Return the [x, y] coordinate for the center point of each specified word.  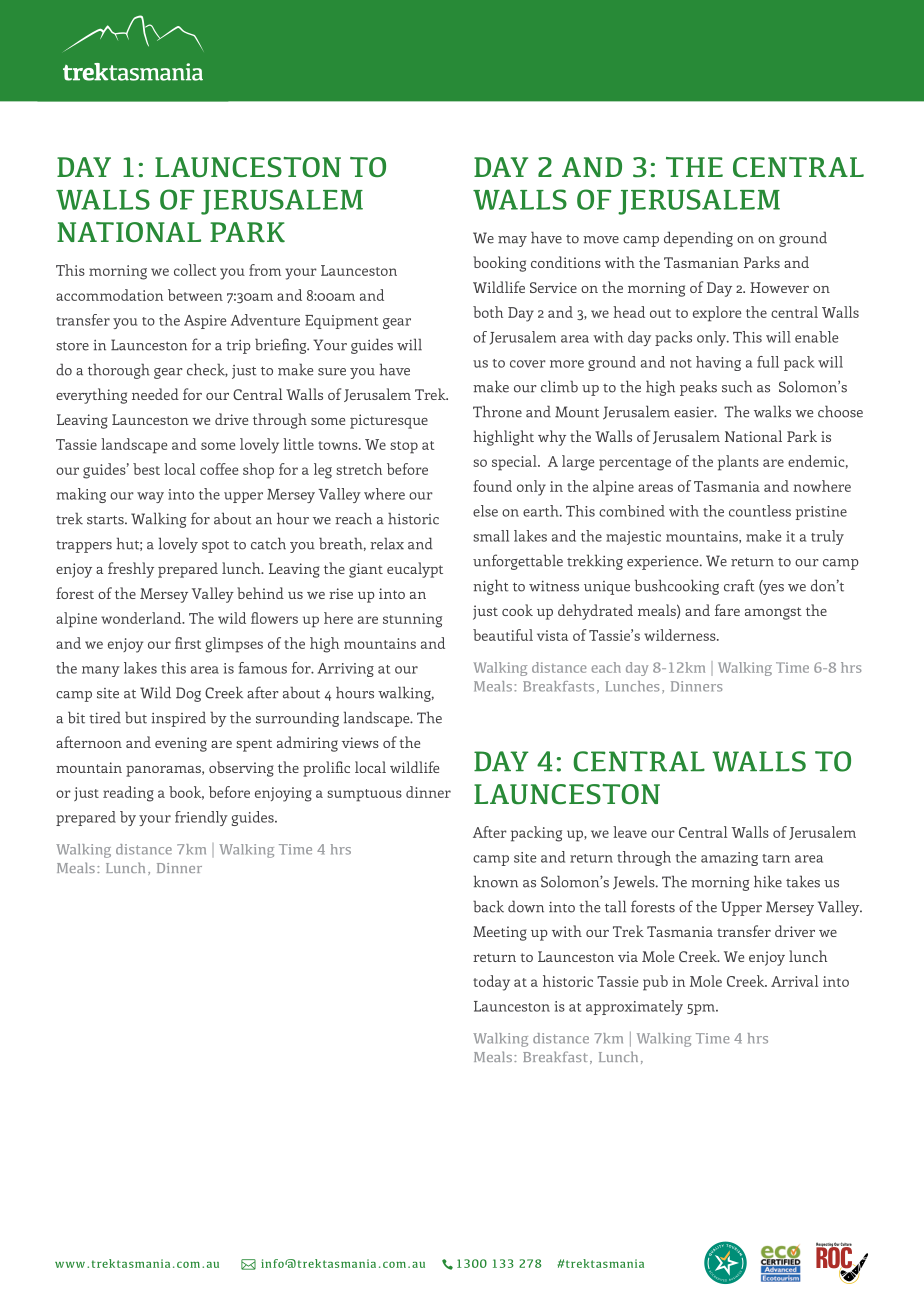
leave [630, 832]
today [491, 983]
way [150, 497]
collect [195, 270]
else [485, 511]
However [779, 287]
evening [181, 744]
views [360, 742]
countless [760, 511]
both [488, 312]
